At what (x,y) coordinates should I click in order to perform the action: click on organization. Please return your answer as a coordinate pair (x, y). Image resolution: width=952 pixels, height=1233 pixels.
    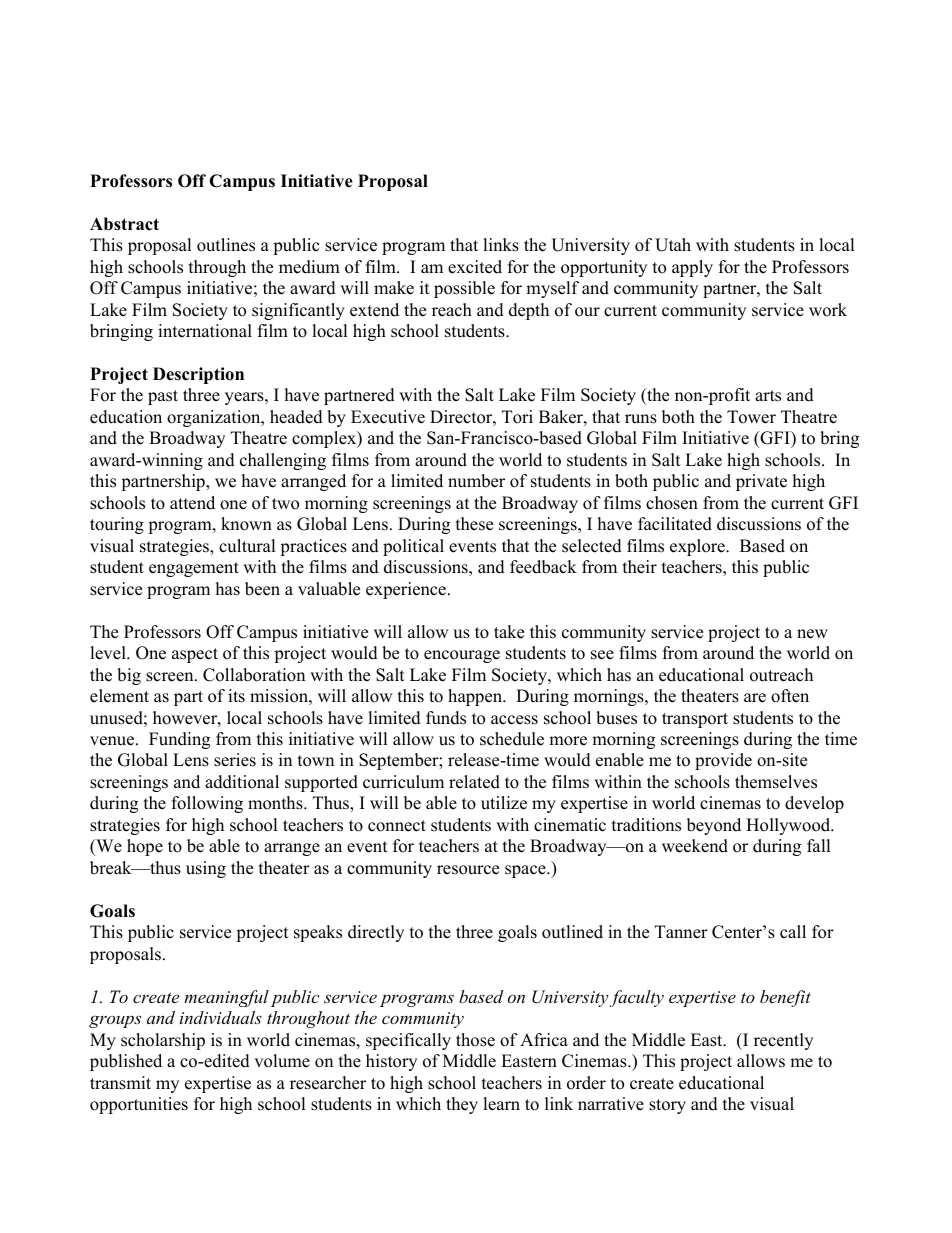
    Looking at the image, I should click on (215, 418).
